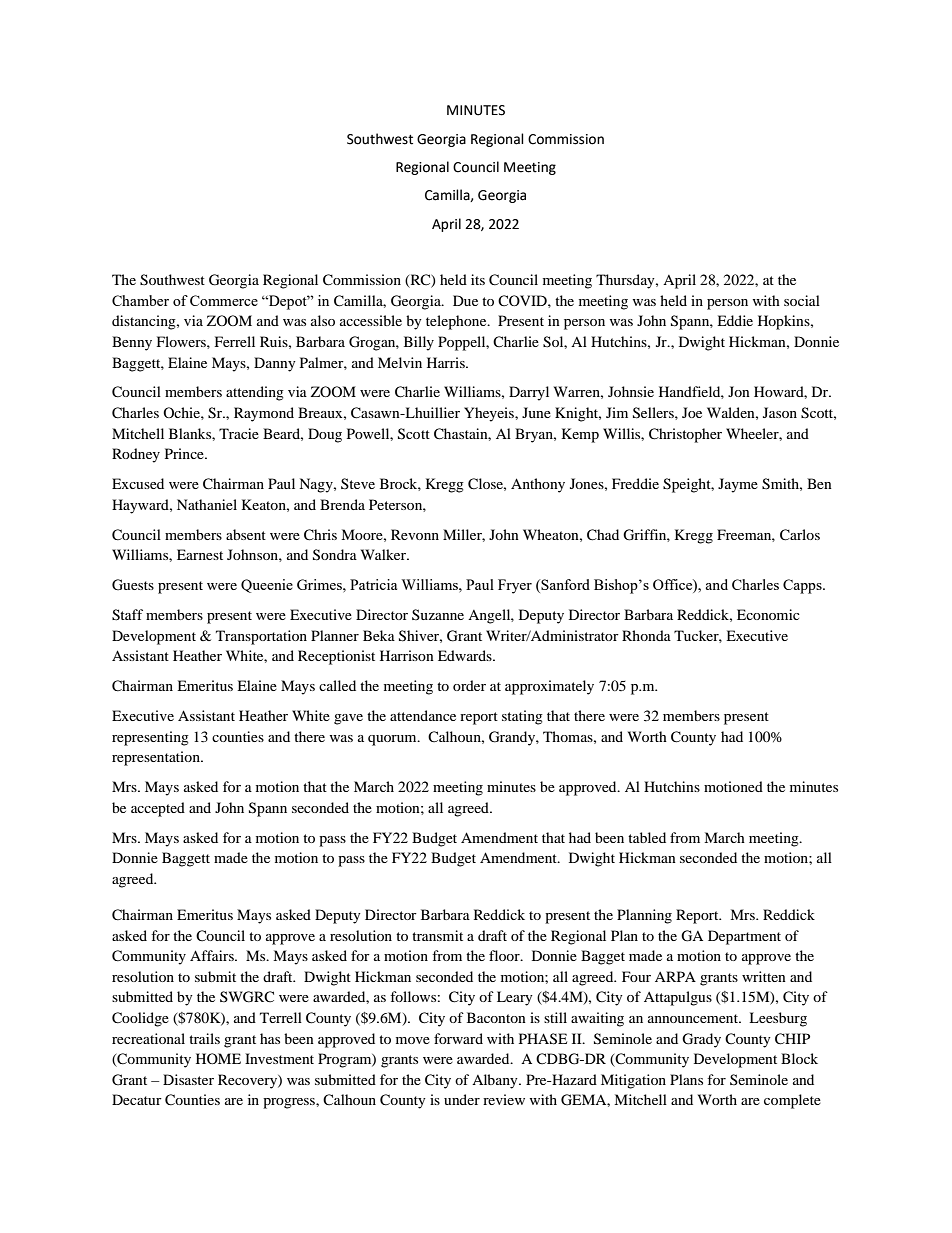 Image resolution: width=952 pixels, height=1233 pixels. What do you see at coordinates (188, 1079) in the page?
I see `Disaster` at bounding box center [188, 1079].
